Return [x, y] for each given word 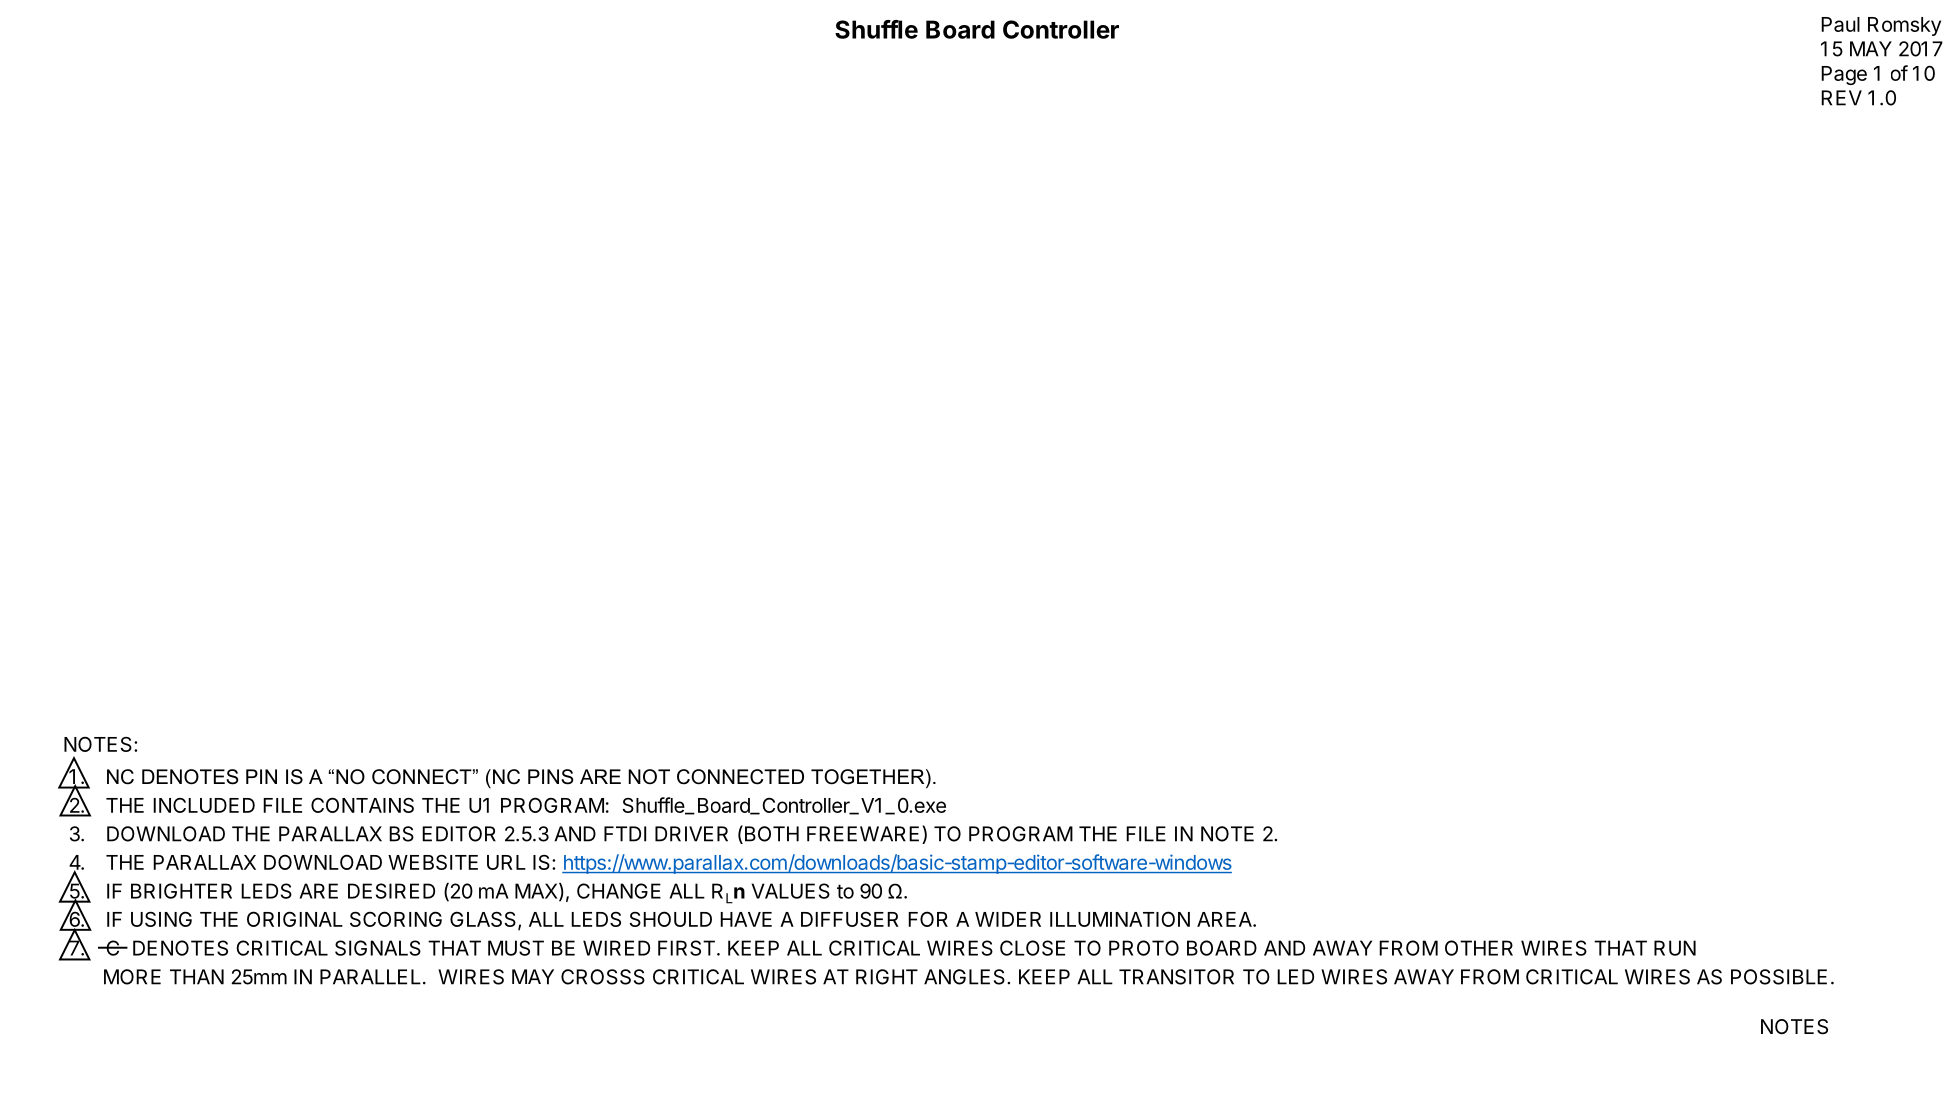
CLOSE [1032, 948]
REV [1841, 98]
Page [1844, 75]
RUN [1675, 948]
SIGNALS [378, 948]
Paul [1840, 24]
